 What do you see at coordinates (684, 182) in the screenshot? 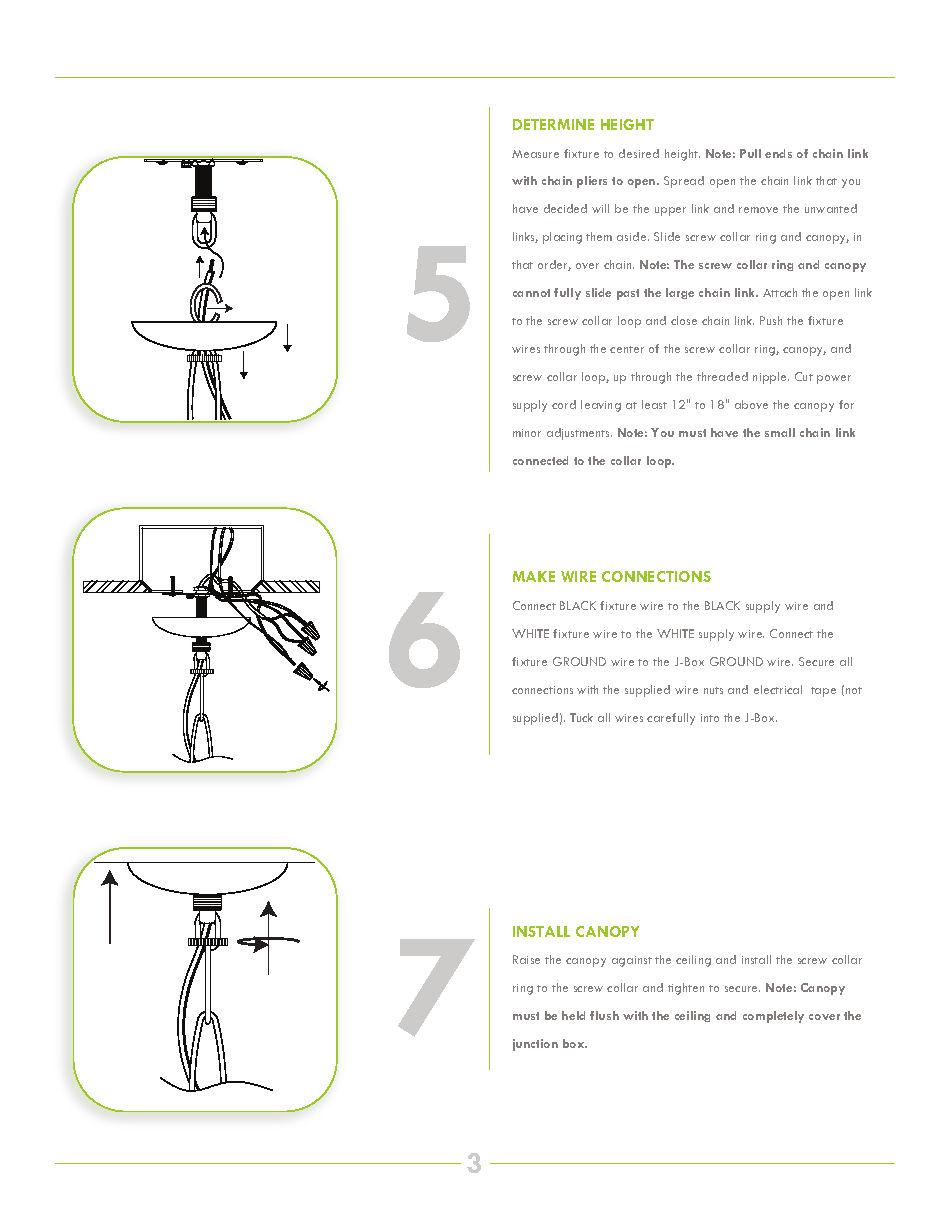
I see `Spread` at bounding box center [684, 182].
